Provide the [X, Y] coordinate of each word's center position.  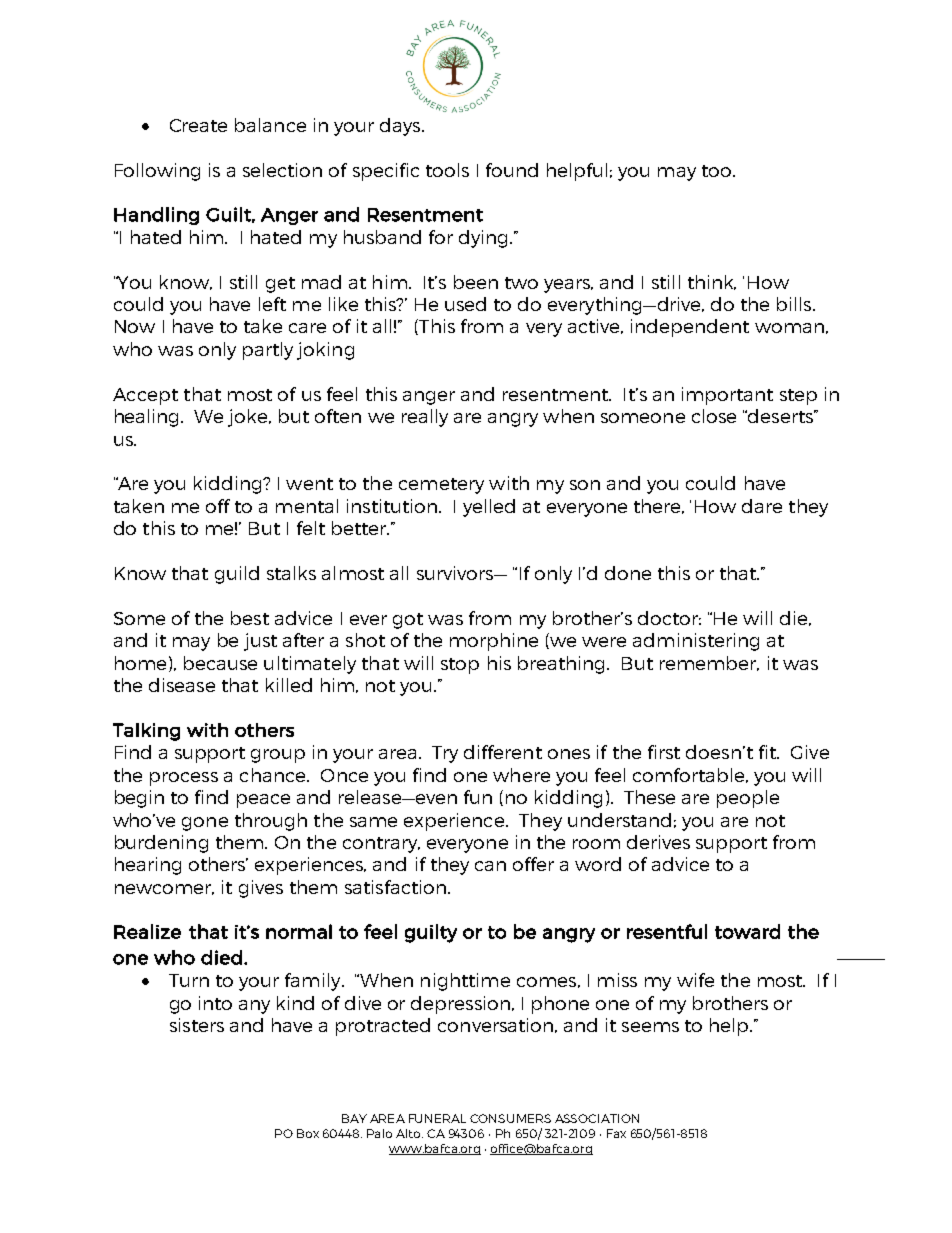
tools [447, 170]
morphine [494, 642]
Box [308, 1133]
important [727, 396]
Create [198, 125]
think [712, 282]
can [490, 866]
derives [658, 842]
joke [249, 418]
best [250, 618]
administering [696, 642]
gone [205, 824]
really [425, 418]
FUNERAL [437, 1118]
